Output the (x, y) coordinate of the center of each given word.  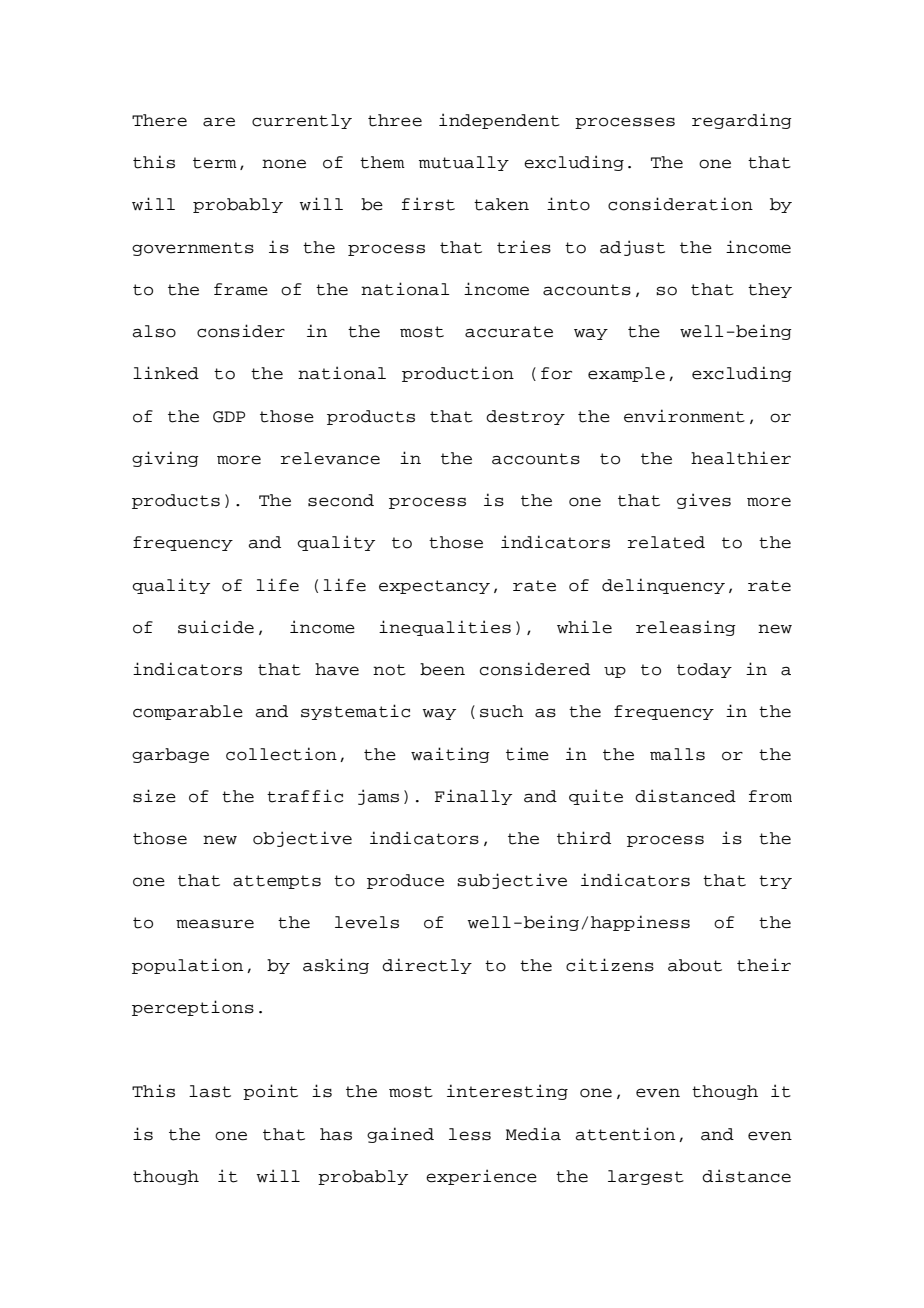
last (210, 1091)
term (215, 163)
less (470, 1134)
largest (646, 1177)
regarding (742, 121)
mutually (464, 163)
